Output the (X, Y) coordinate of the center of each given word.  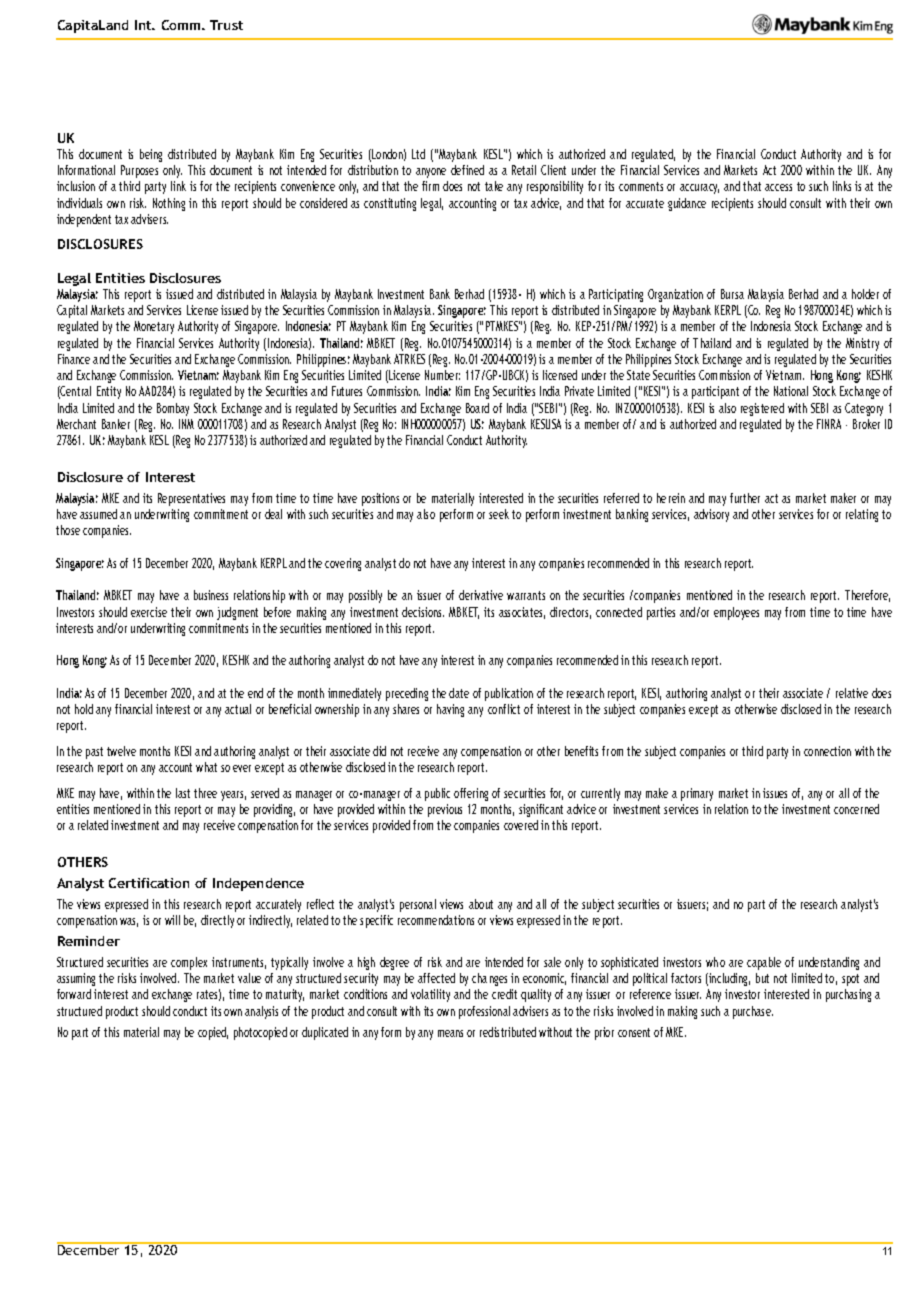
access (778, 187)
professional (484, 1012)
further (745, 498)
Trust (226, 25)
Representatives (191, 499)
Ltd (418, 154)
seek (499, 514)
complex (189, 963)
